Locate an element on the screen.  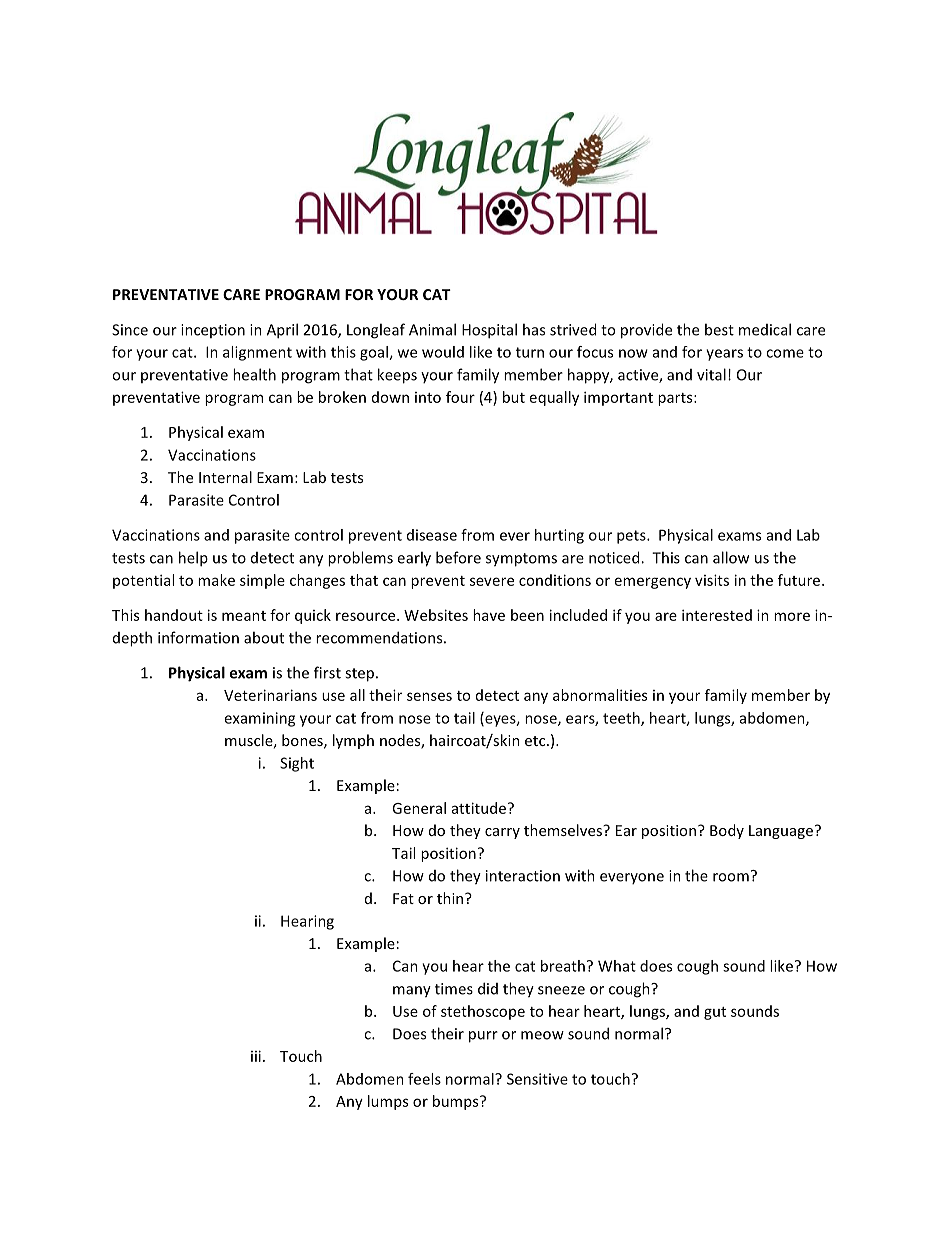
iii is located at coordinates (256, 1056).
